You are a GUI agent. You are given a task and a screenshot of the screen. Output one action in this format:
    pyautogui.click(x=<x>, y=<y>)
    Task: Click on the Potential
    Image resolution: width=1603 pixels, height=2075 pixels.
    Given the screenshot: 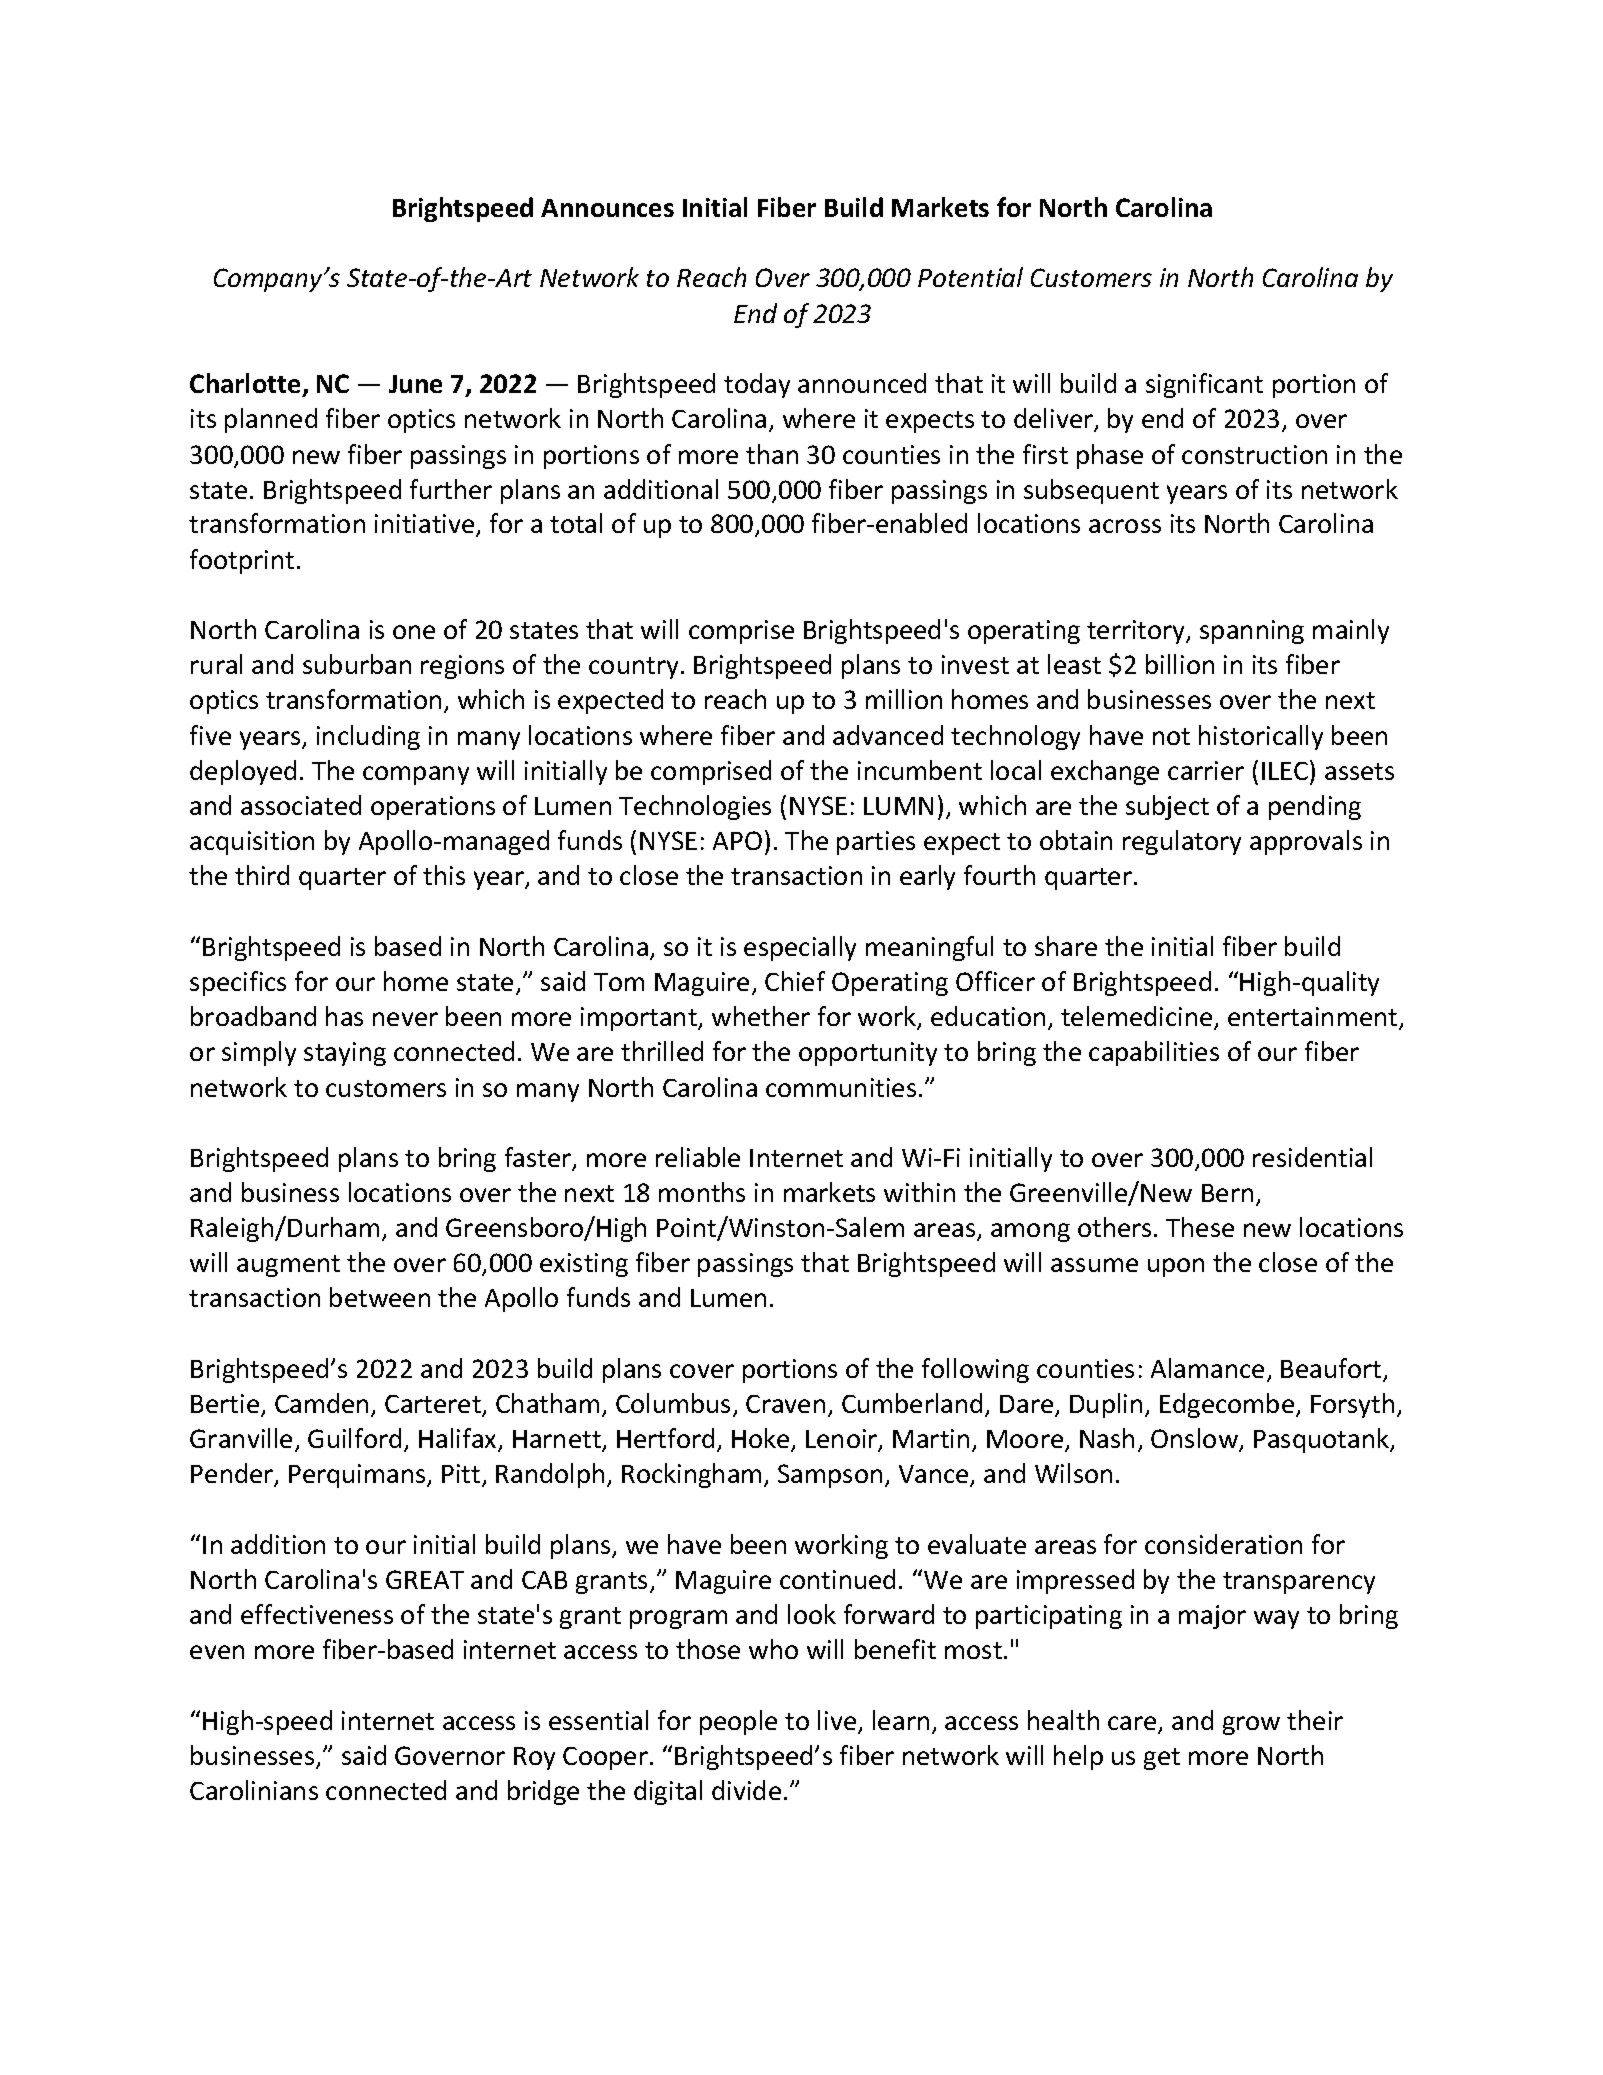 What is the action you would take?
    pyautogui.click(x=970, y=277)
